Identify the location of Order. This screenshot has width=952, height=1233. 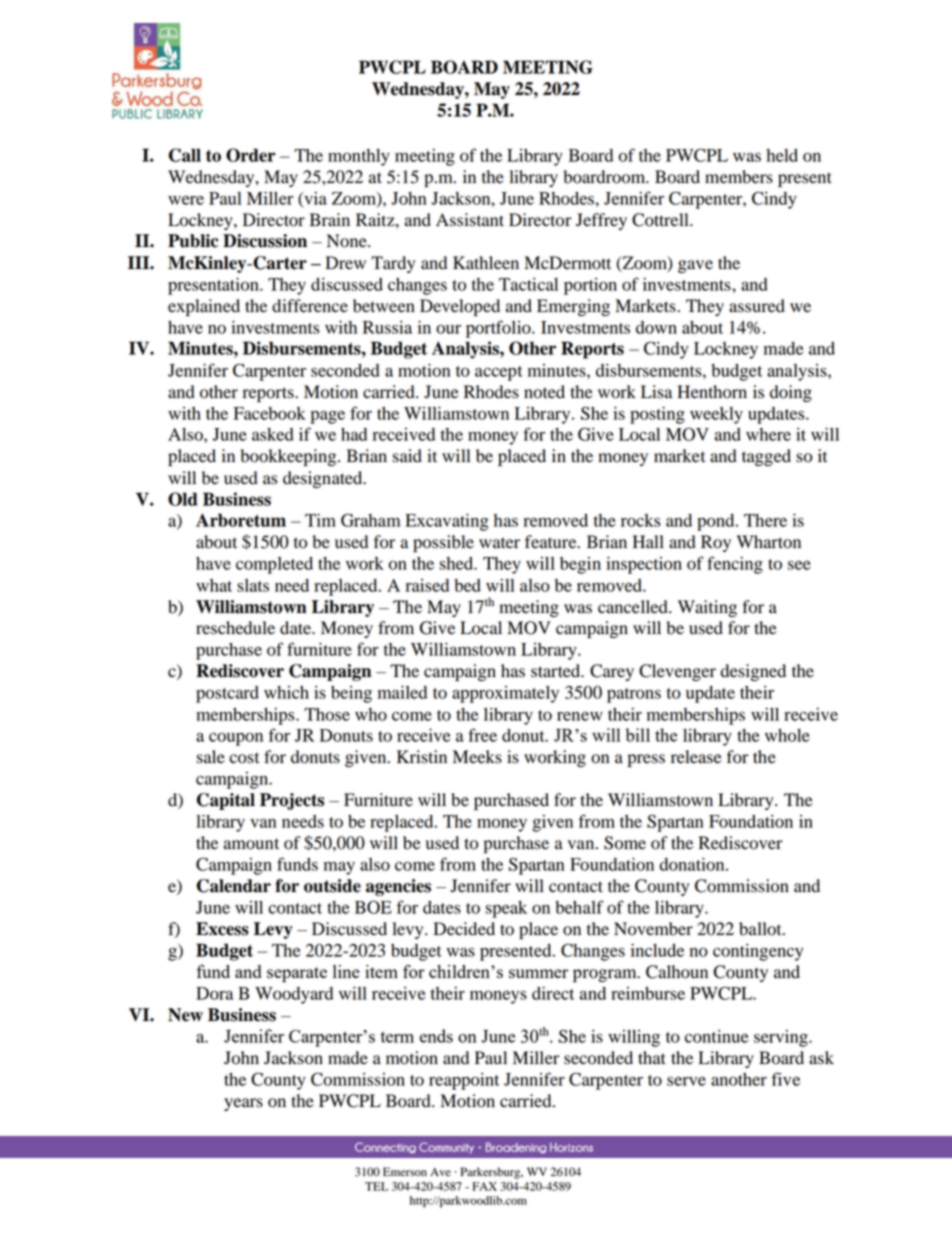
(251, 155).
